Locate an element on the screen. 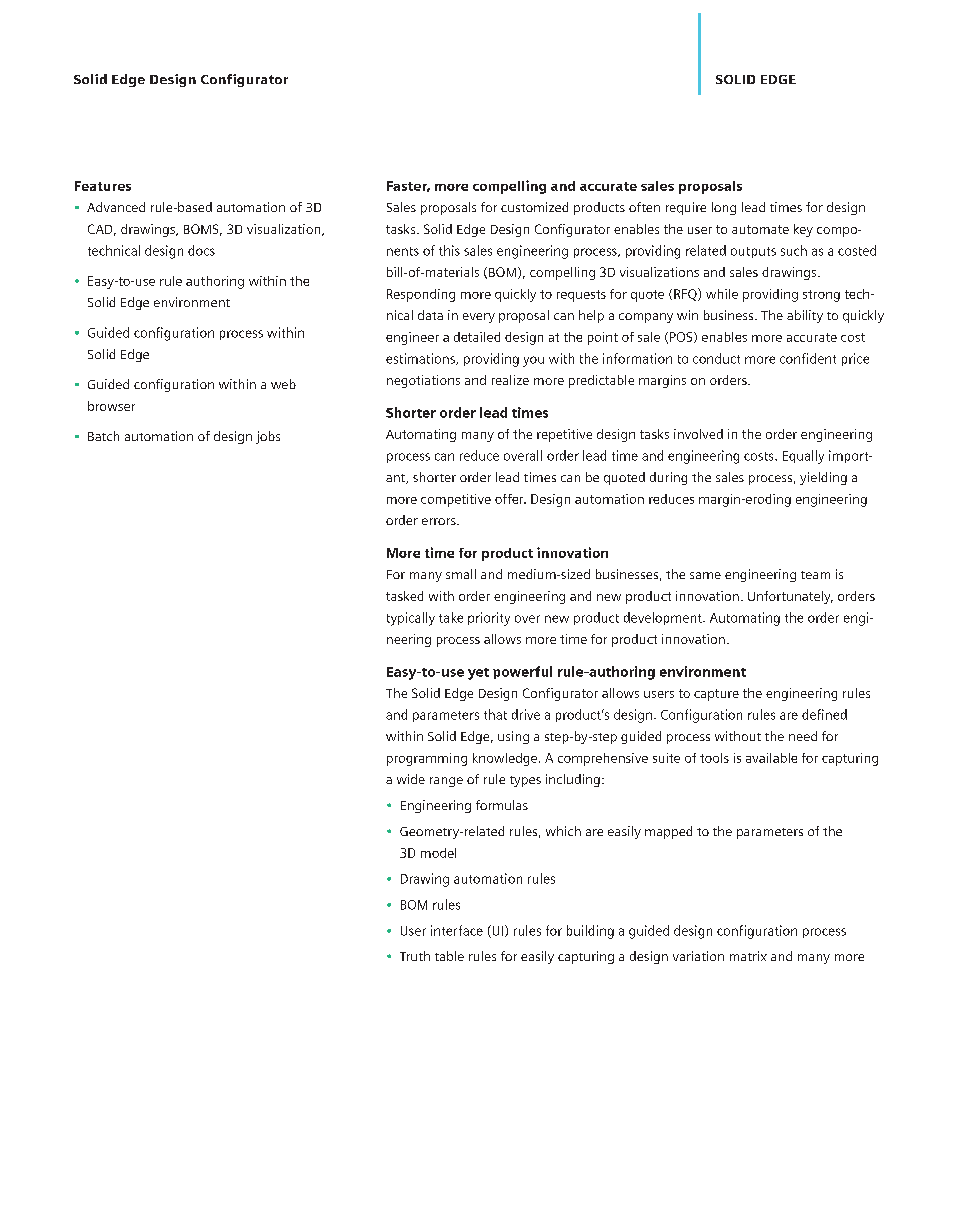 The width and height of the screenshot is (958, 1232). customized is located at coordinates (534, 207).
